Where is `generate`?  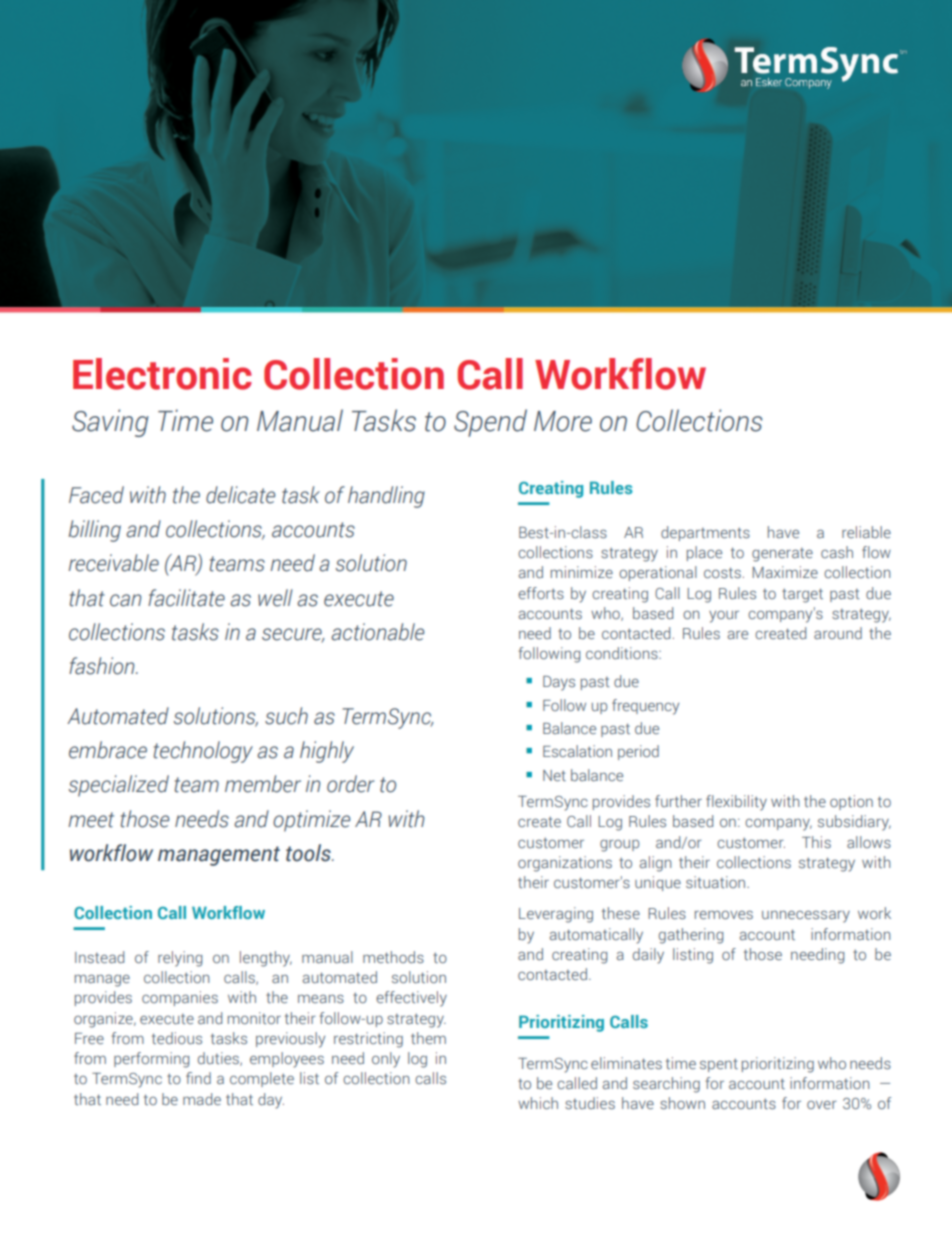
generate is located at coordinates (782, 555).
